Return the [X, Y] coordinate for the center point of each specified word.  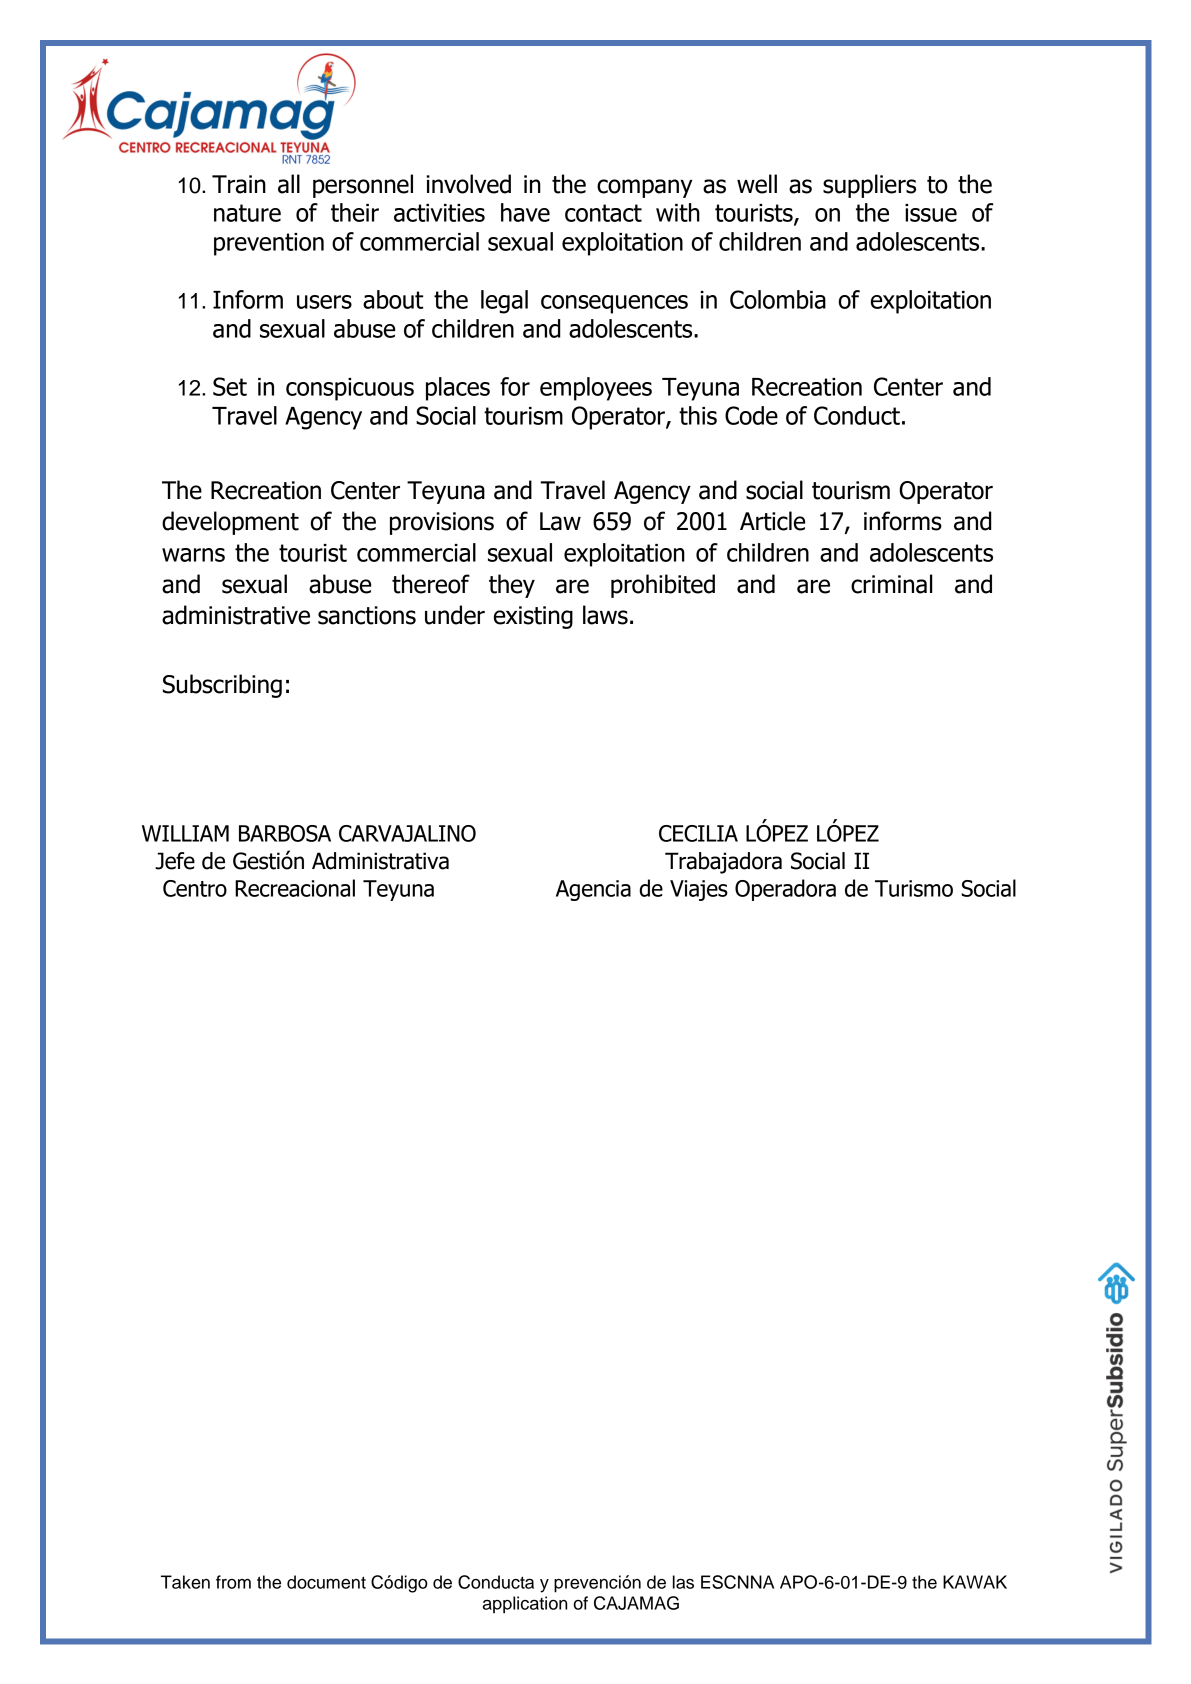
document [326, 1582]
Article [772, 521]
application [525, 1605]
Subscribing [222, 686]
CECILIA [698, 833]
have [525, 212]
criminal [892, 584]
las [683, 1582]
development [230, 523]
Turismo [914, 888]
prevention [269, 244]
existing [533, 617]
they [512, 586]
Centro [195, 888]
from [233, 1582]
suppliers [869, 186]
